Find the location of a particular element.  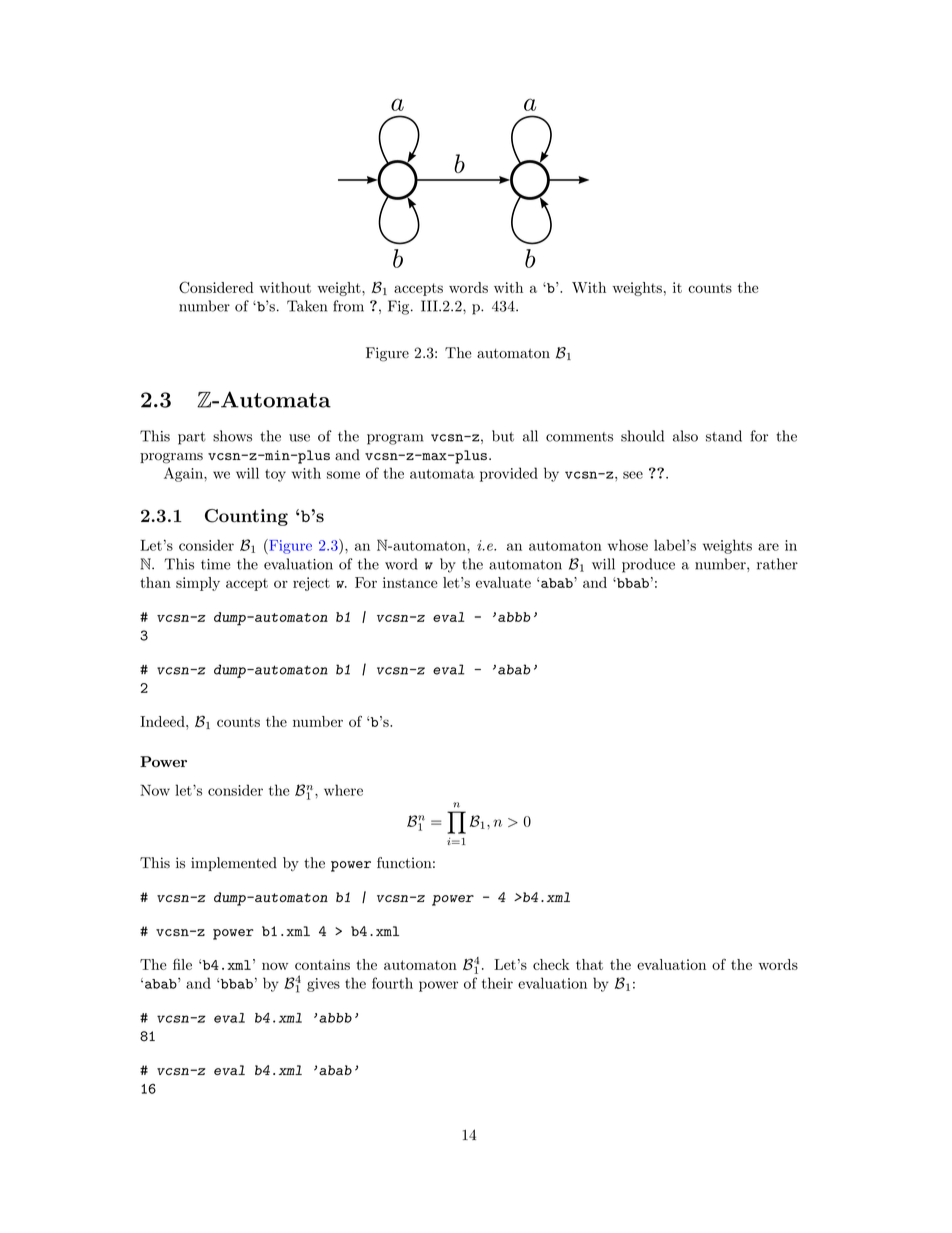

file is located at coordinates (182, 964).
